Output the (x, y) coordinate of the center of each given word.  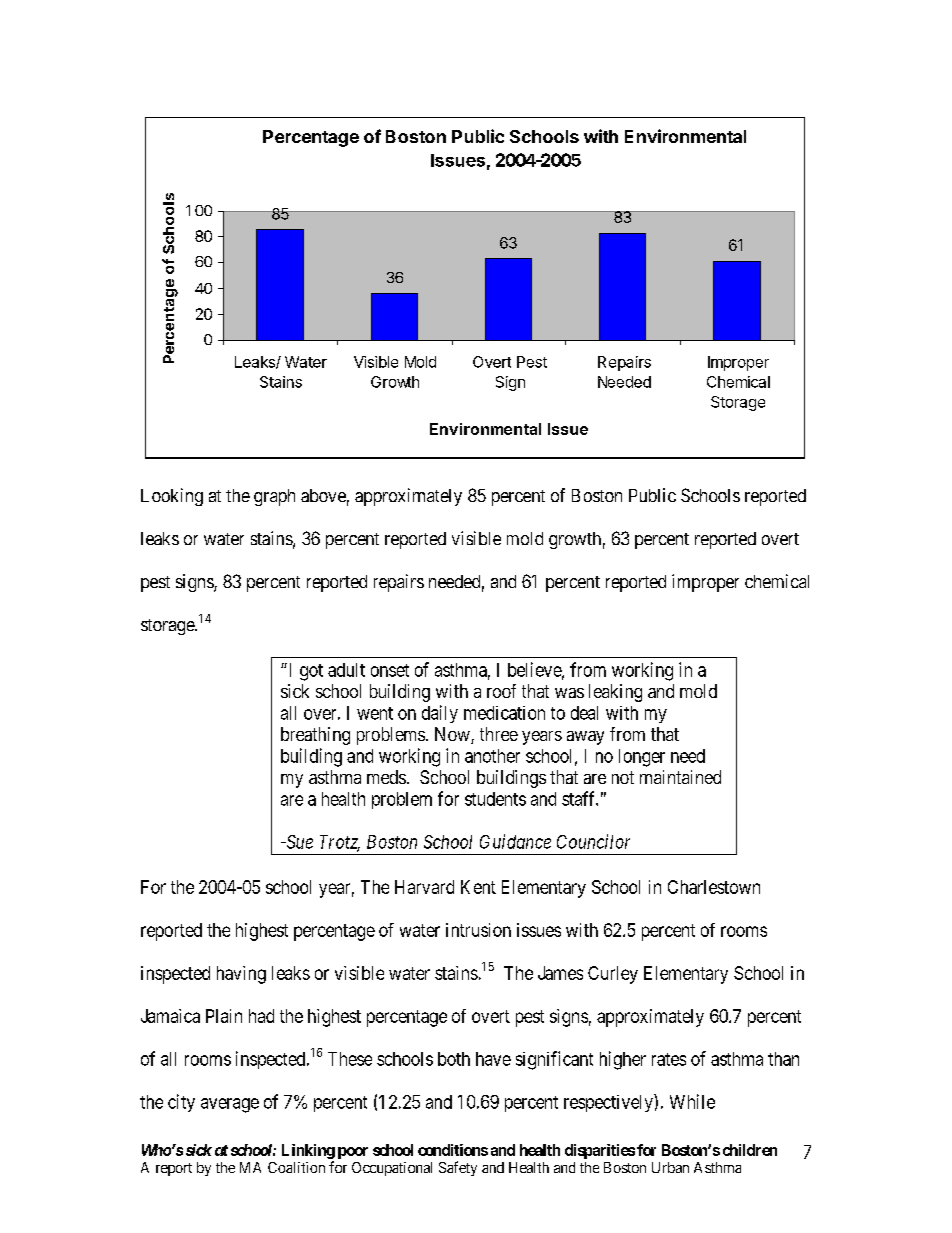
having (241, 975)
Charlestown (714, 887)
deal (584, 713)
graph (274, 497)
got (311, 672)
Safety (458, 1168)
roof (501, 691)
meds (386, 777)
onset (390, 670)
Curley (613, 975)
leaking (615, 693)
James (560, 973)
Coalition (296, 1167)
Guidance (515, 841)
